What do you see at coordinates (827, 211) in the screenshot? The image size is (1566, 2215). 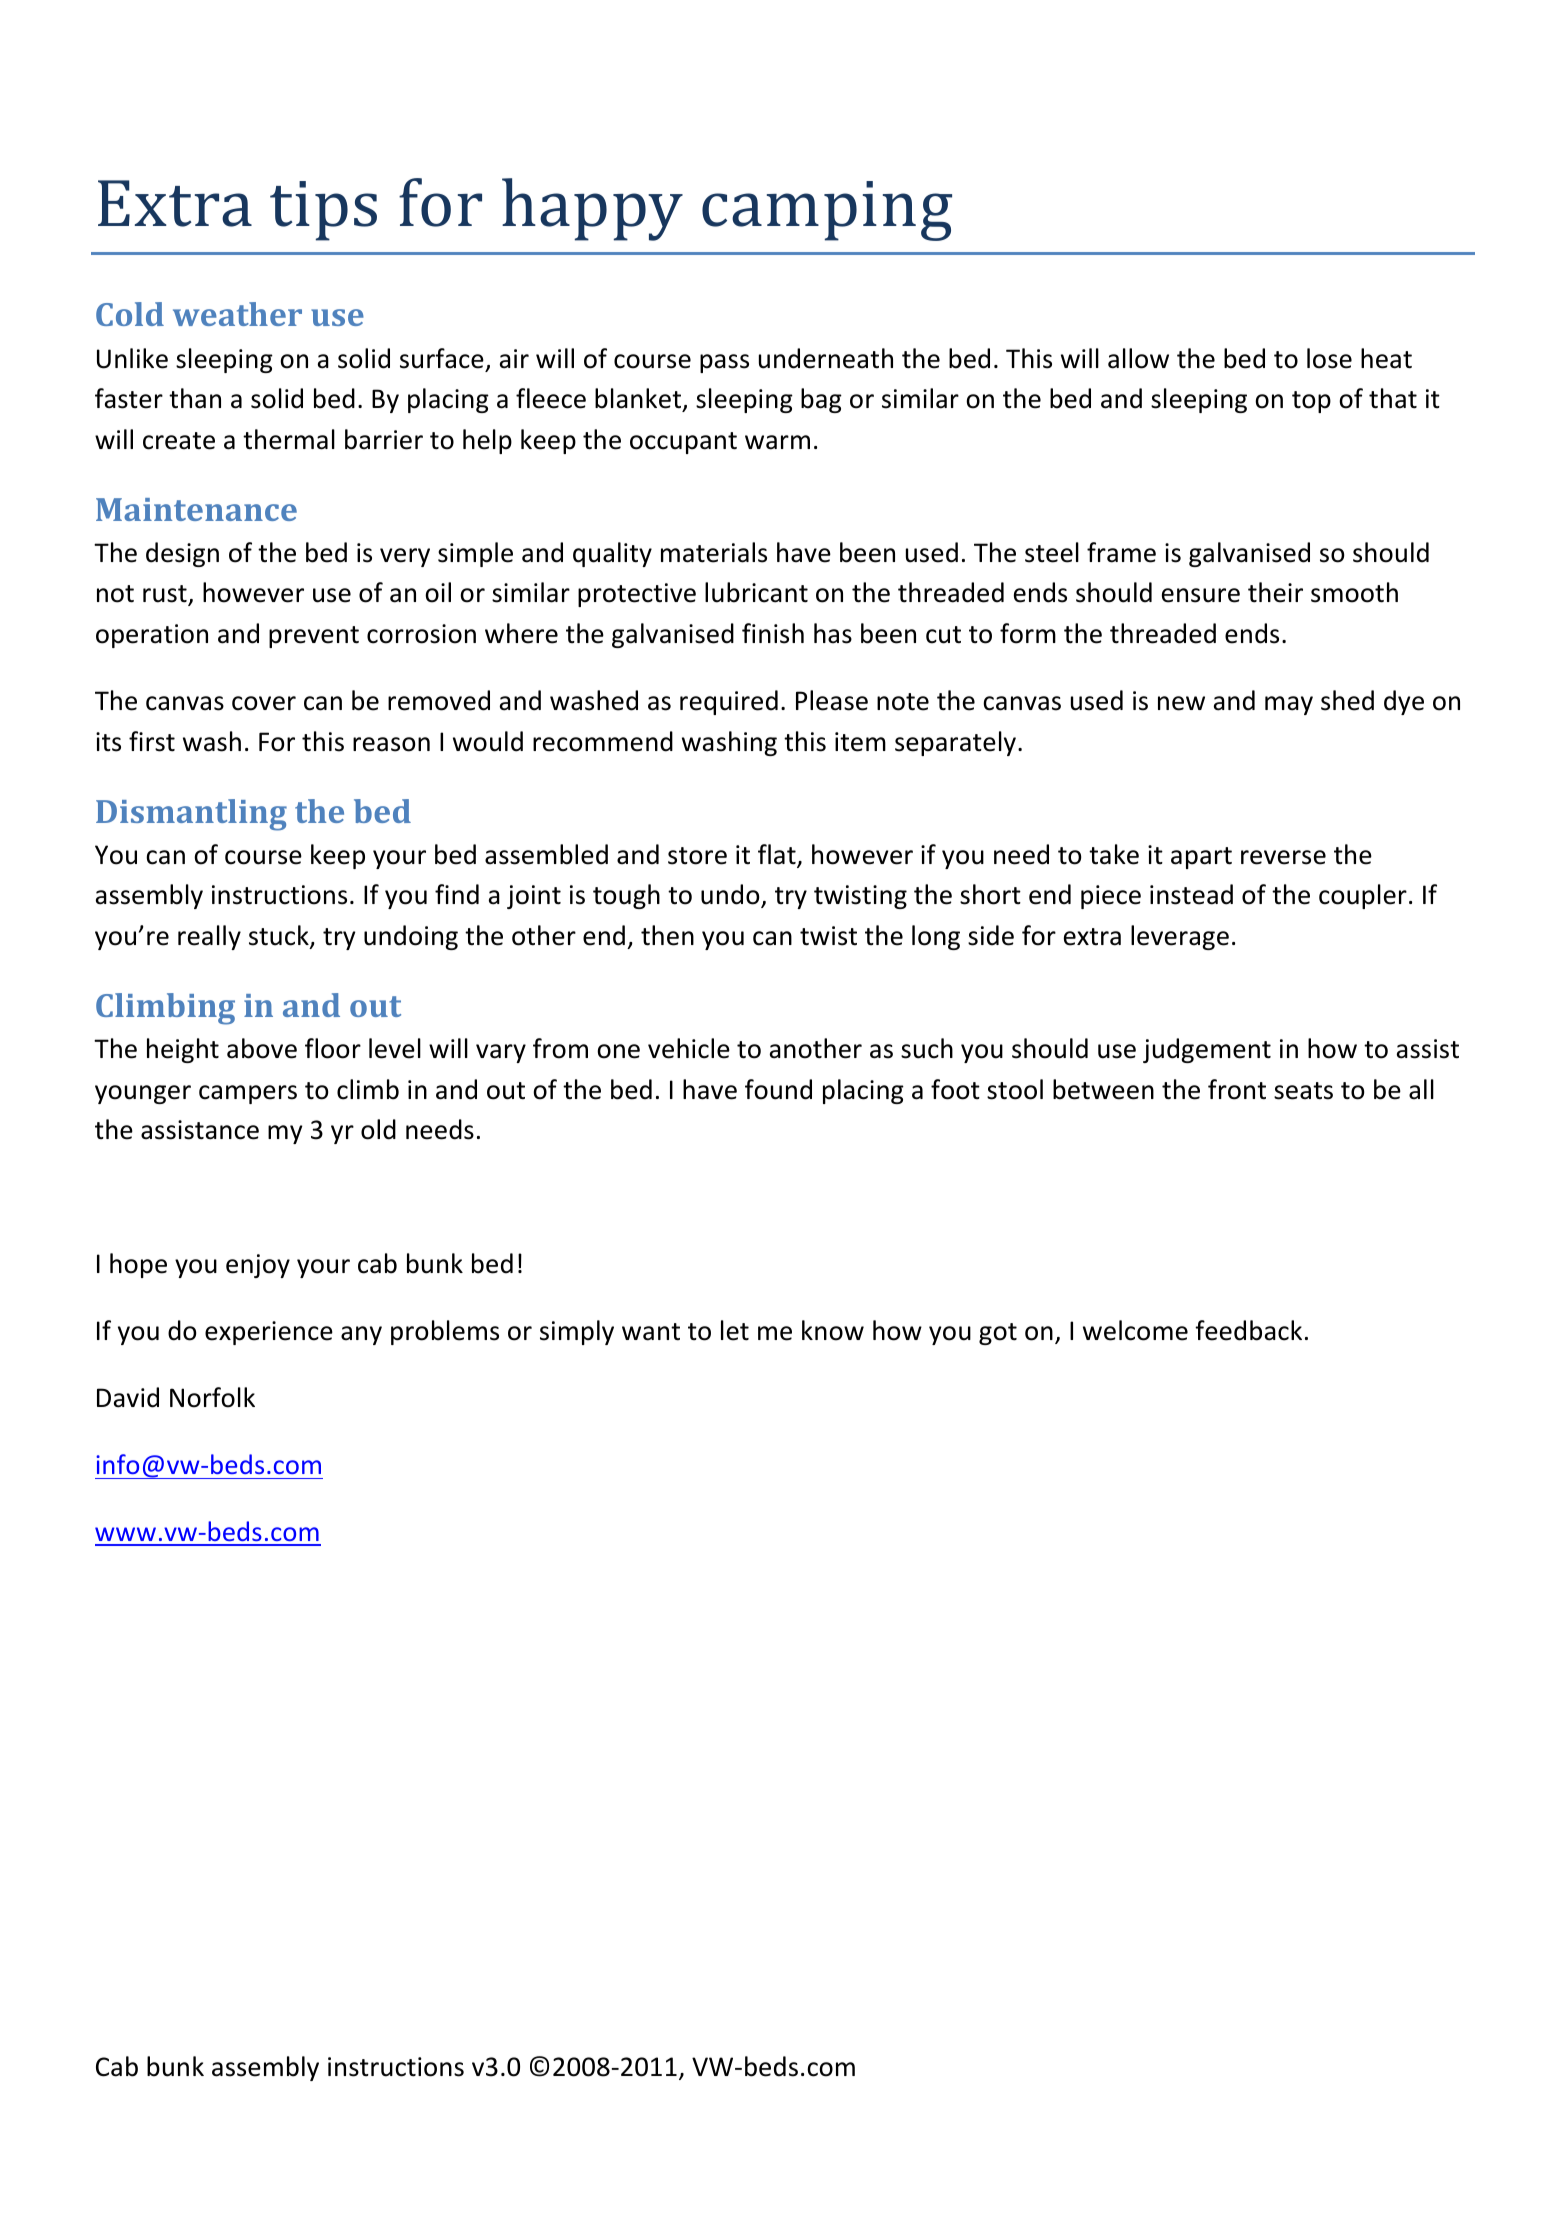 I see `camping` at bounding box center [827, 211].
